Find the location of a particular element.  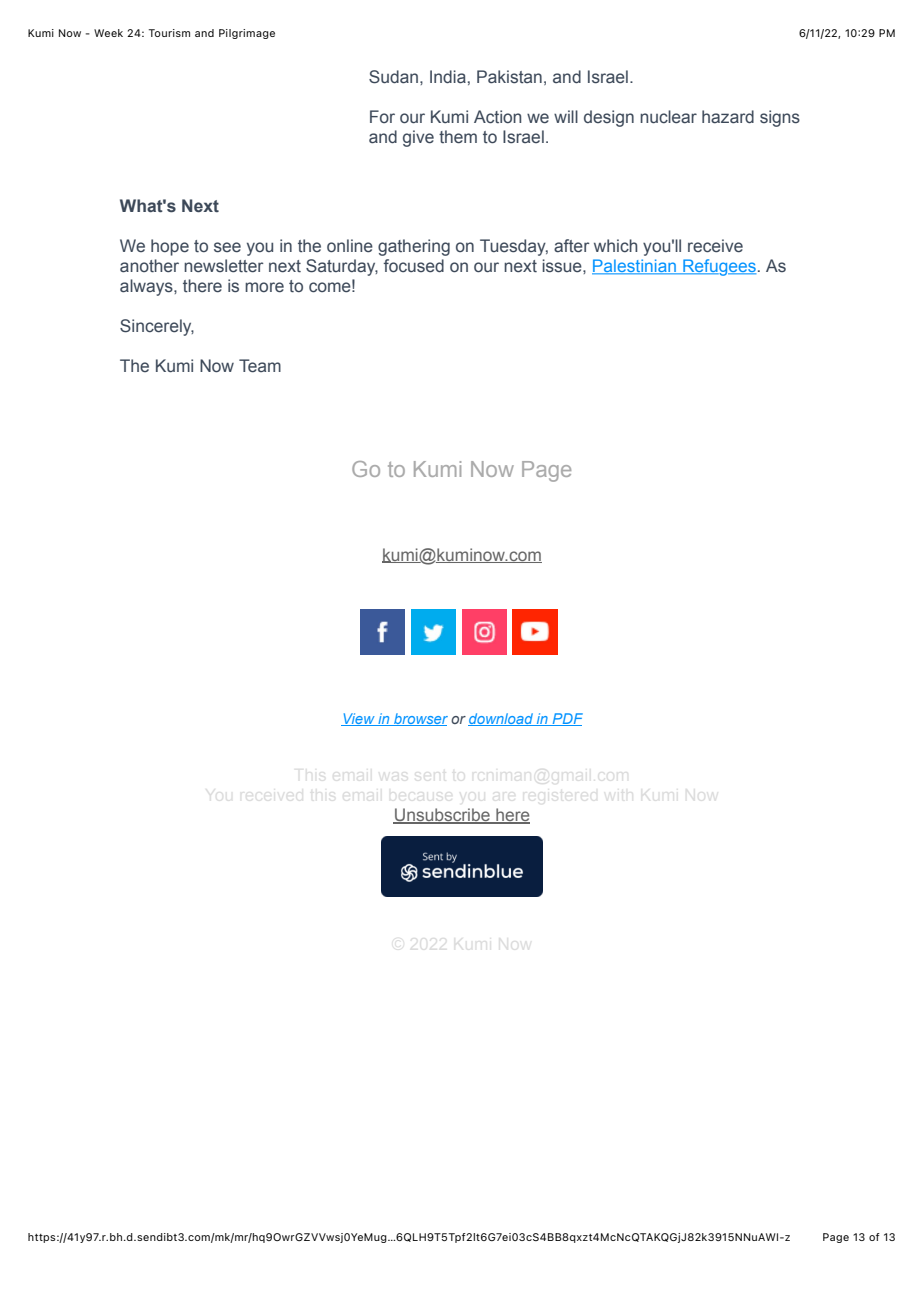

issue is located at coordinates (563, 266).
